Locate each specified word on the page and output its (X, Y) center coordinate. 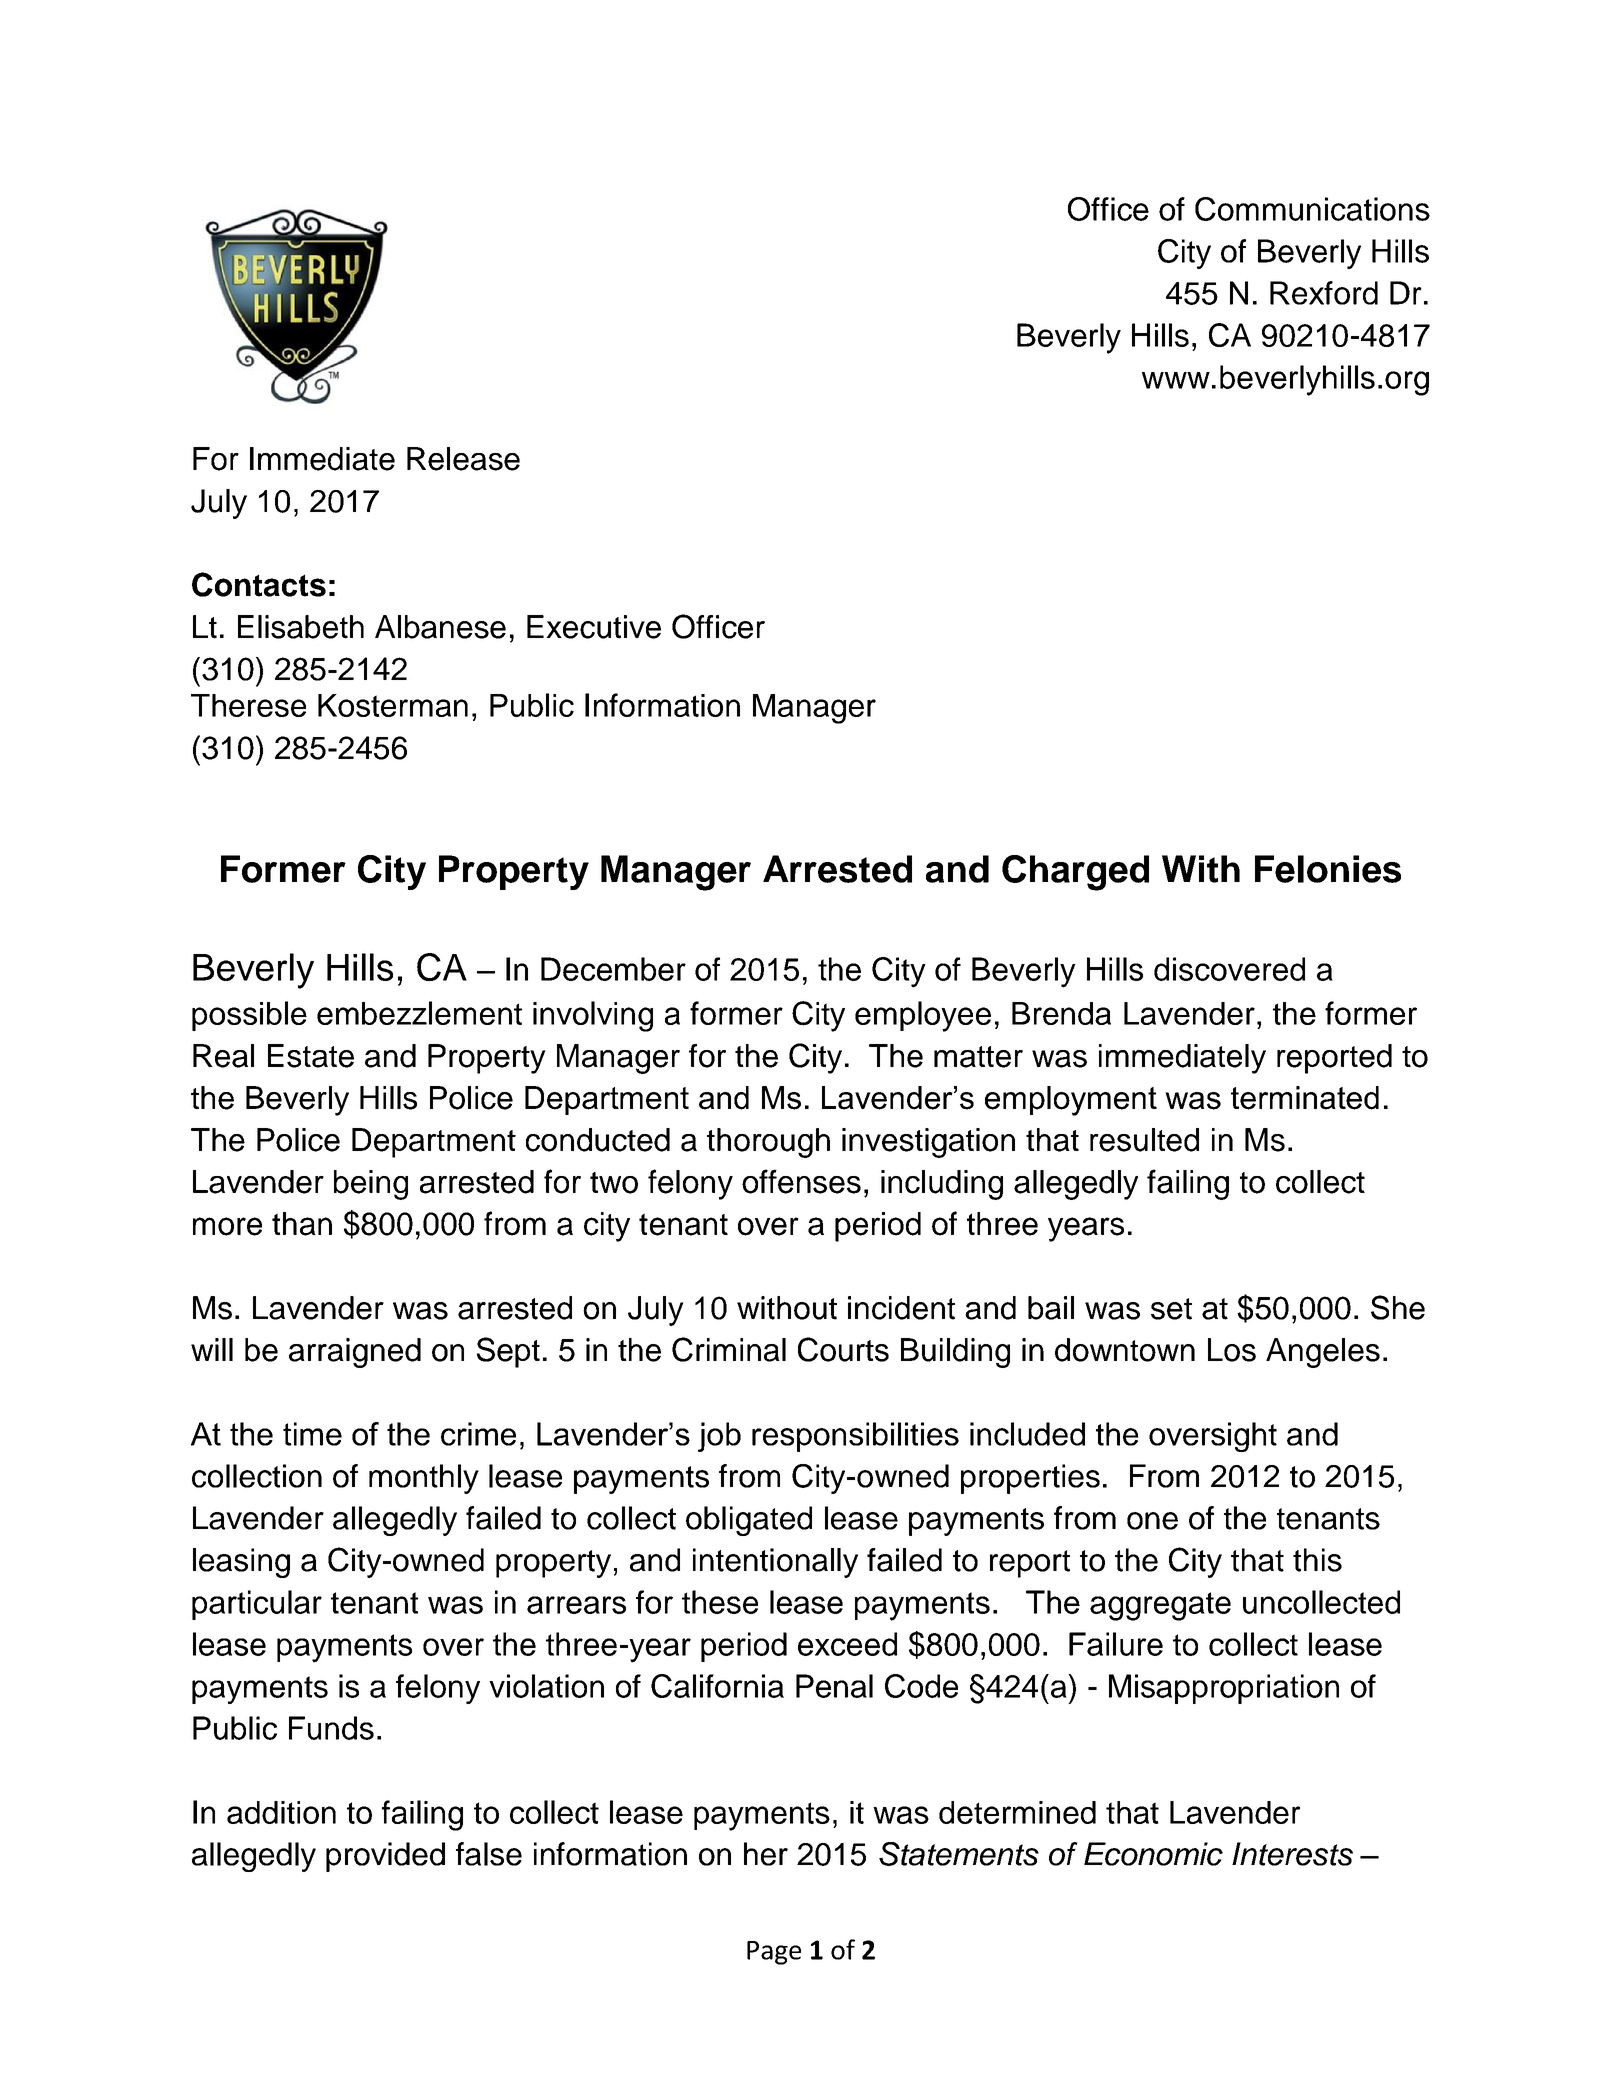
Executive (594, 627)
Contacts (259, 584)
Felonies (1328, 869)
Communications (1312, 209)
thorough (768, 1143)
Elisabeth (301, 627)
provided (385, 1857)
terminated (1305, 1098)
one (1152, 1521)
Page (774, 1953)
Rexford (1324, 293)
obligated (749, 1521)
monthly (424, 1479)
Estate (311, 1056)
